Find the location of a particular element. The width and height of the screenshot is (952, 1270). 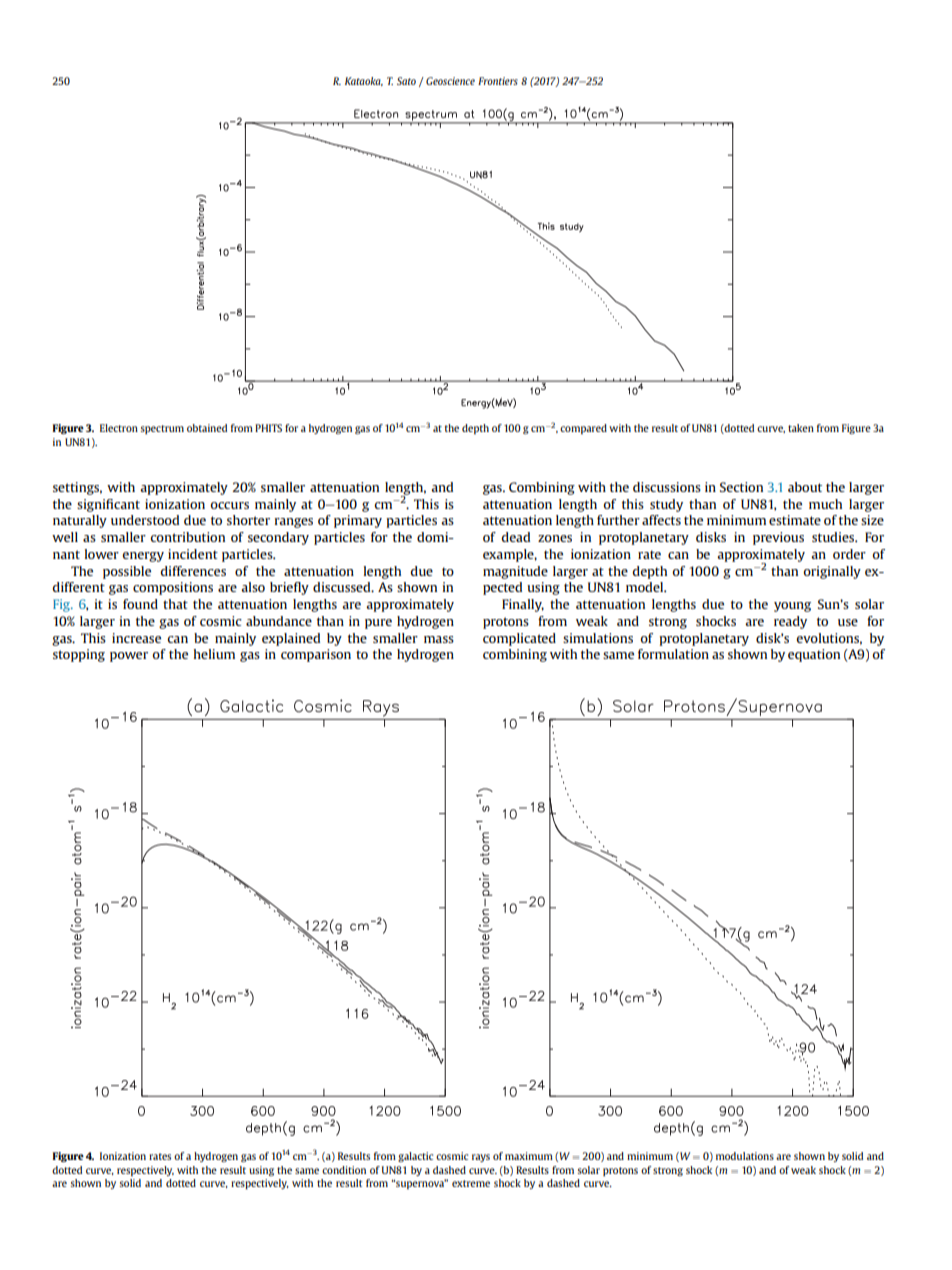

Sato is located at coordinates (406, 81).
